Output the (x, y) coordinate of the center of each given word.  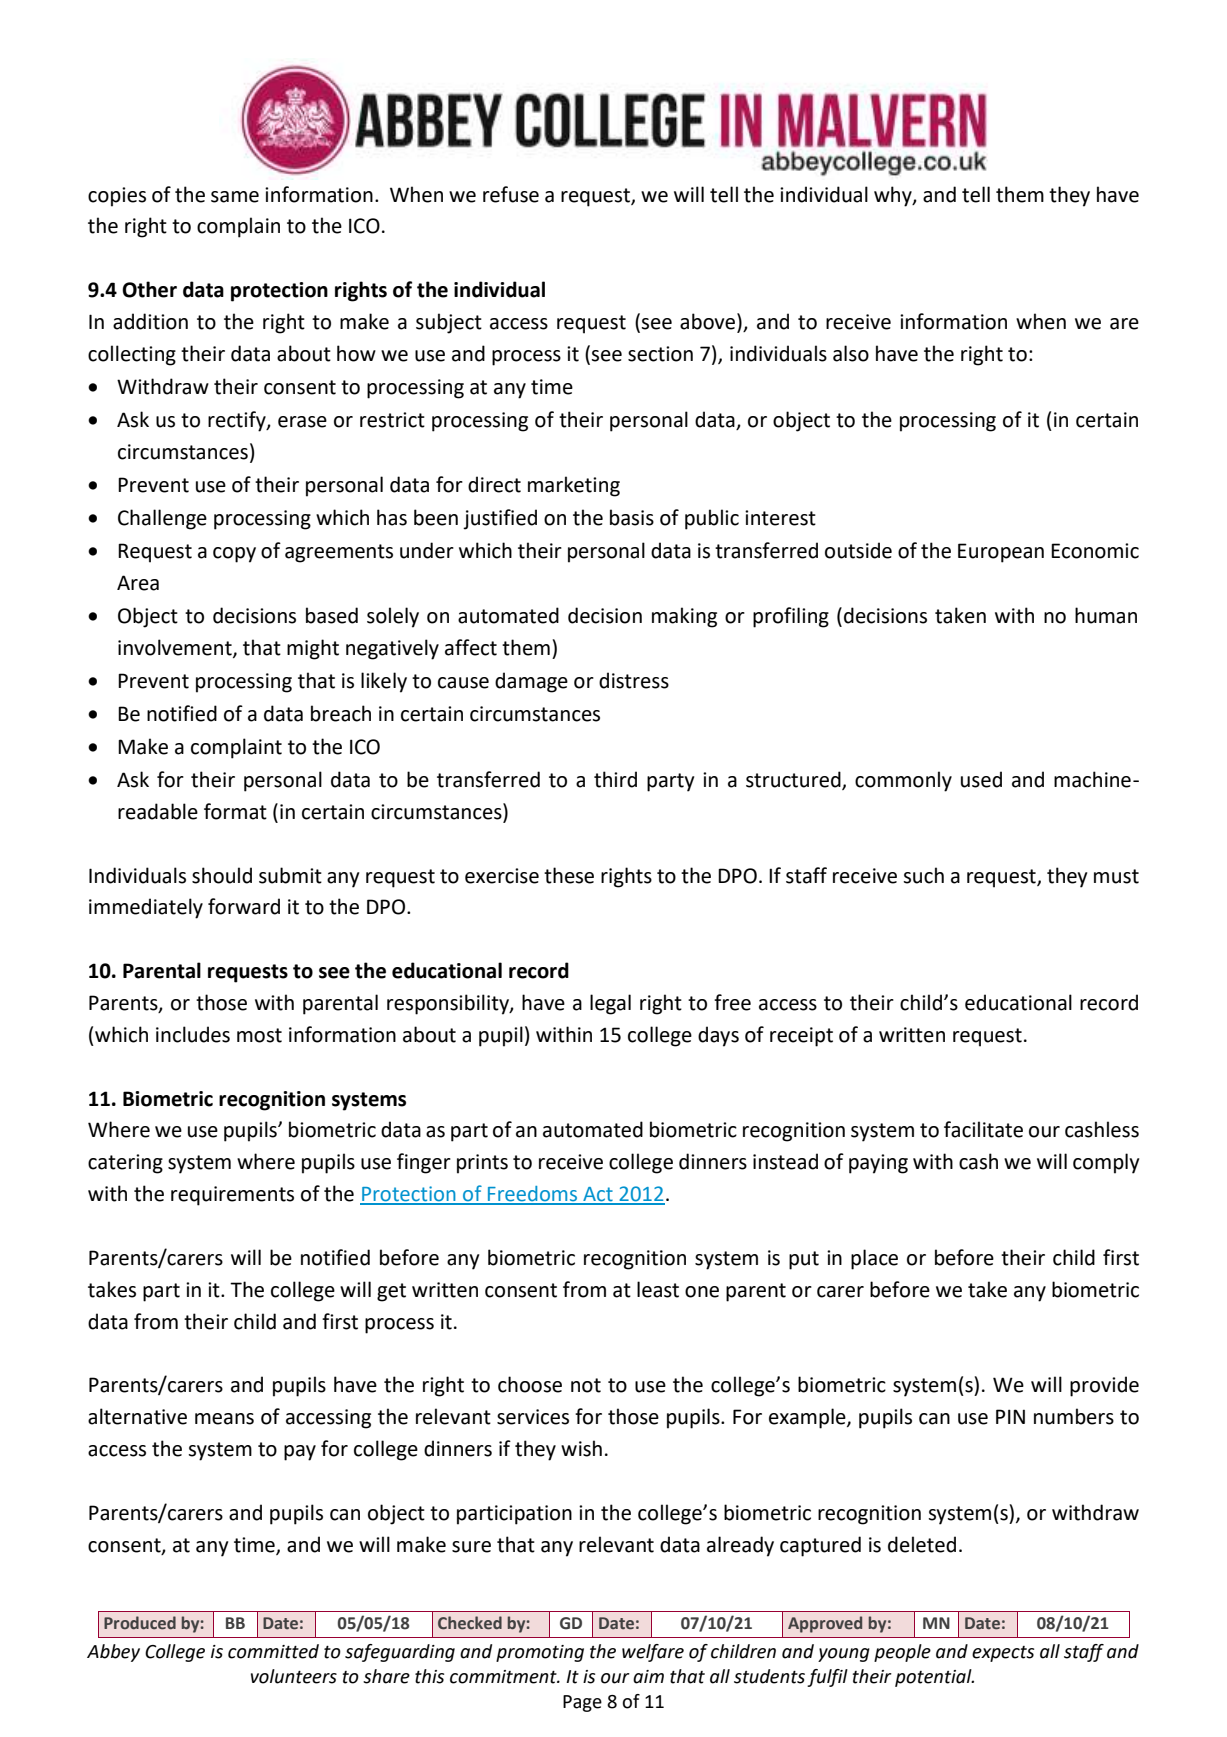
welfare (653, 1653)
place (874, 1259)
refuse (511, 194)
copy (234, 555)
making (684, 617)
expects (1003, 1654)
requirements (232, 1196)
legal (610, 1004)
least (658, 1289)
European (1001, 553)
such (923, 875)
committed (273, 1651)
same (235, 197)
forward (244, 906)
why (894, 196)
